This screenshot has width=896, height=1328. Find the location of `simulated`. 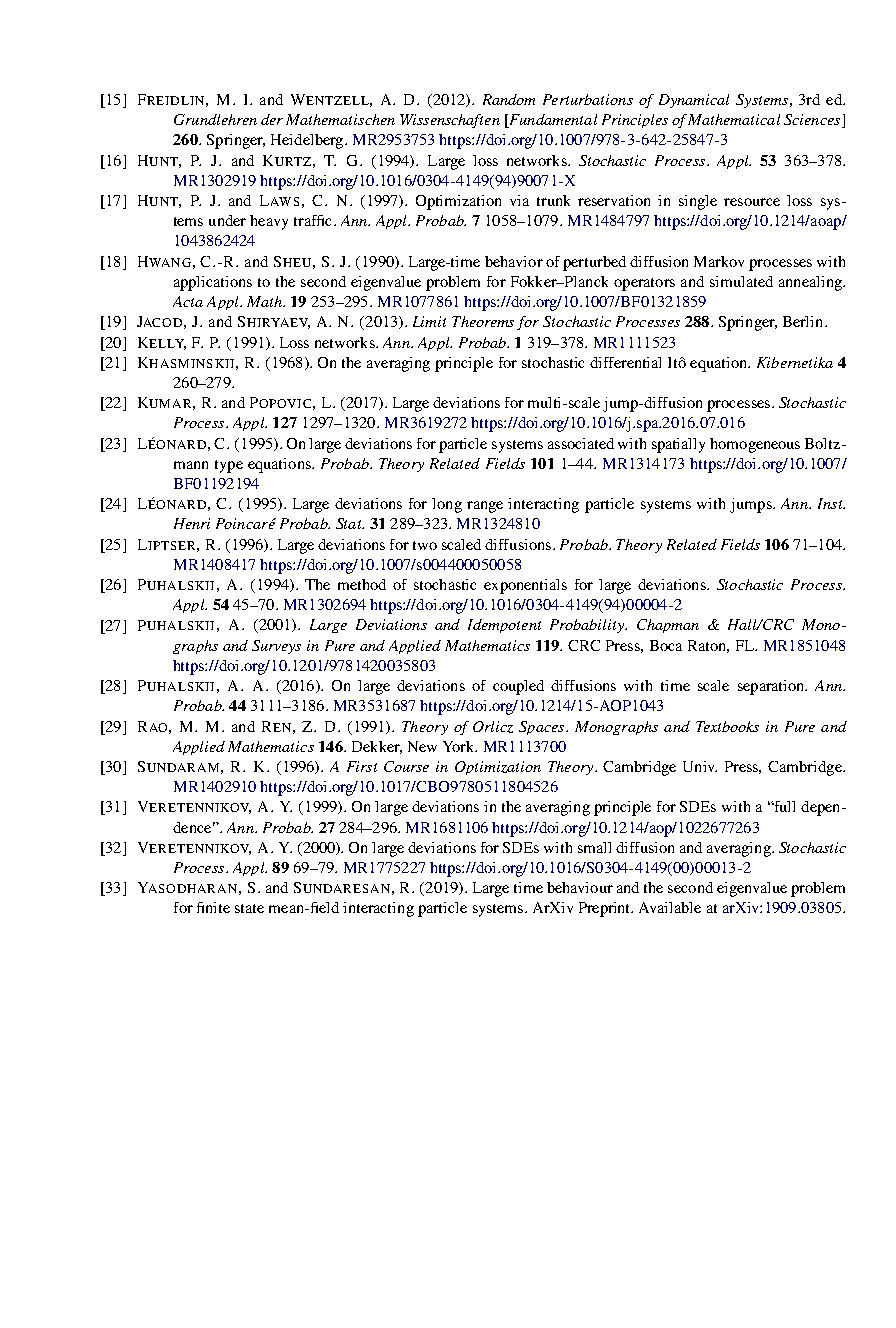

simulated is located at coordinates (741, 281).
